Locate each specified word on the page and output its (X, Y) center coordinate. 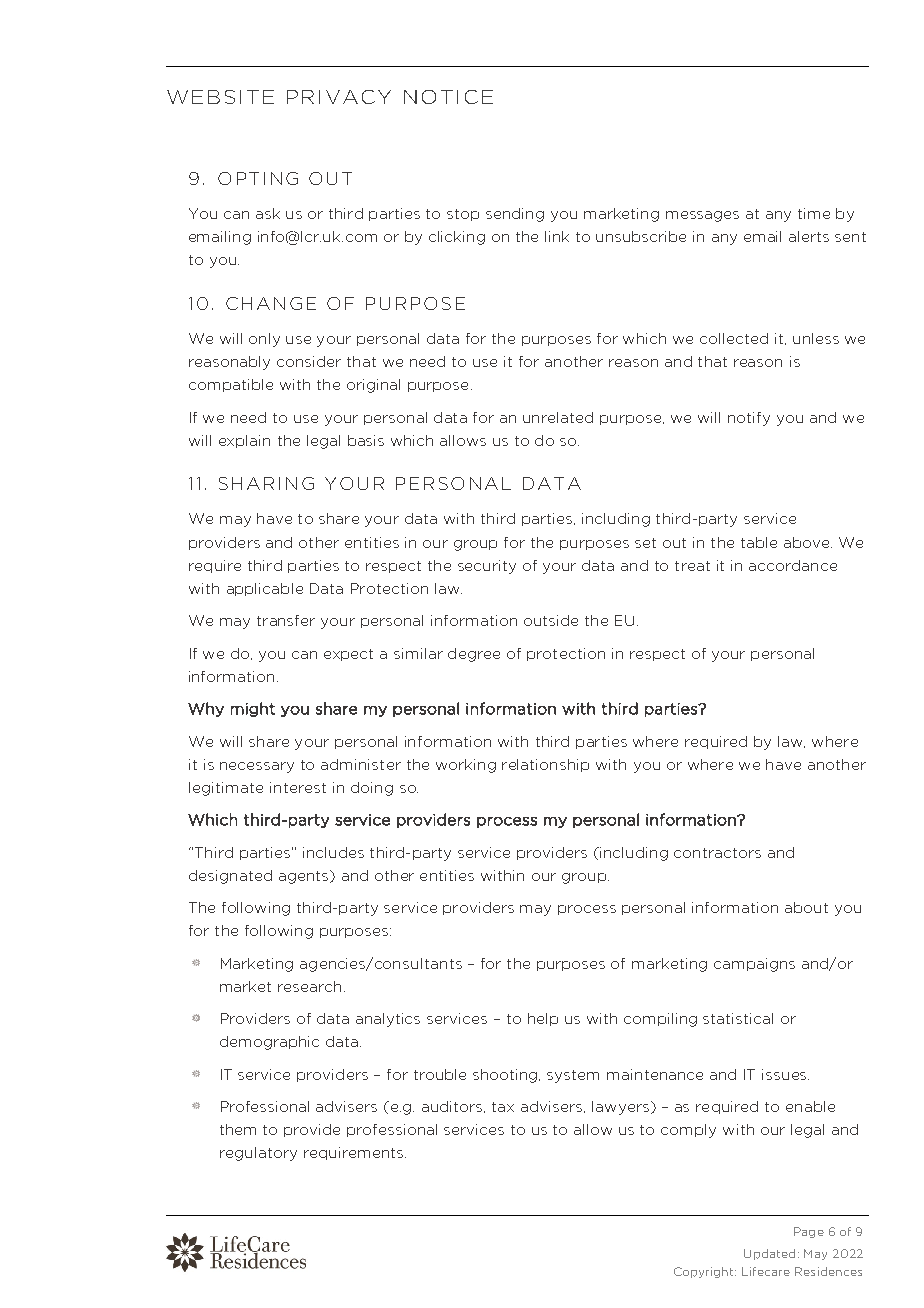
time (814, 213)
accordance (793, 565)
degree (474, 655)
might (253, 709)
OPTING (258, 178)
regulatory (258, 1154)
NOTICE (448, 97)
